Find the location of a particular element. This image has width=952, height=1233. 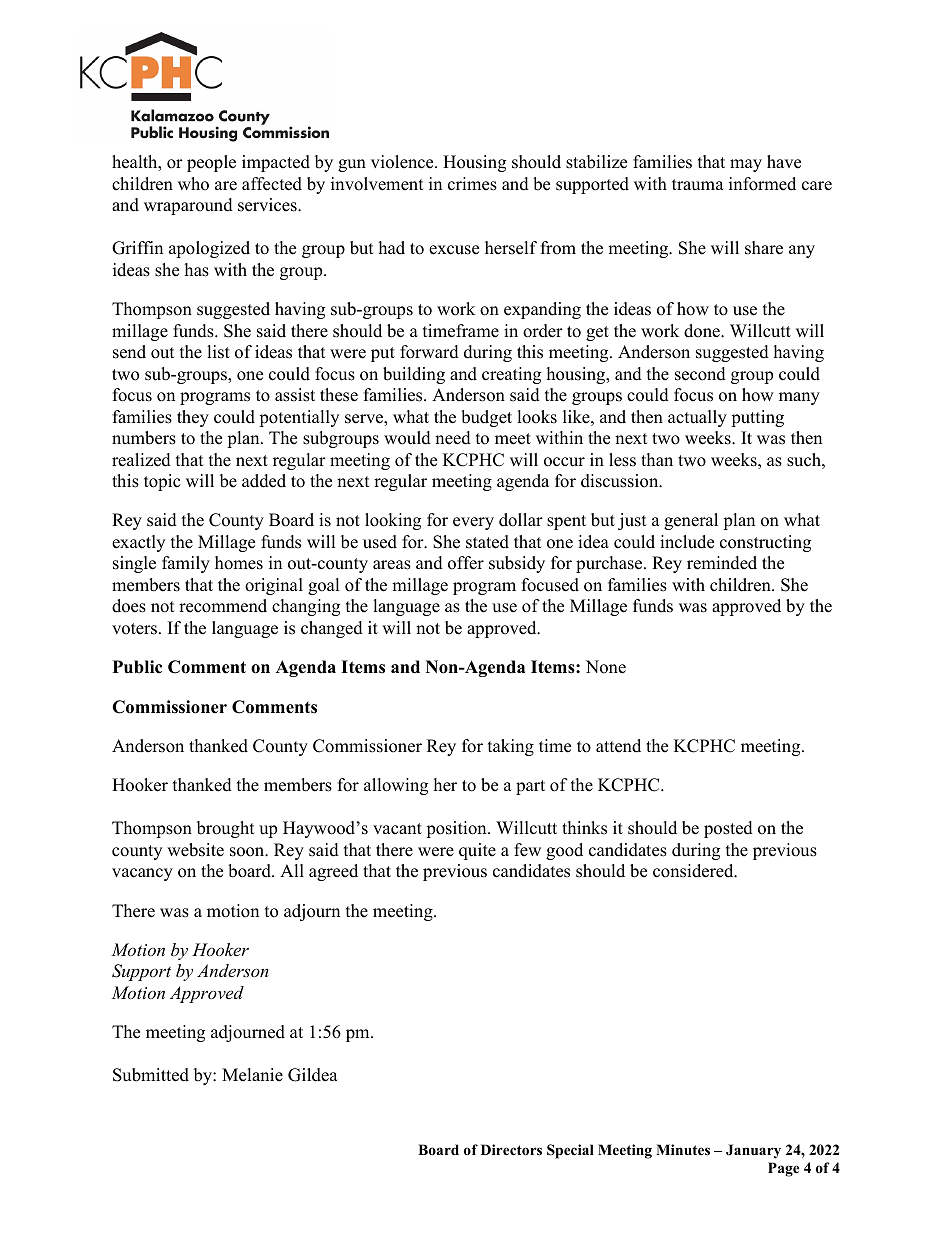

crimes is located at coordinates (472, 184).
